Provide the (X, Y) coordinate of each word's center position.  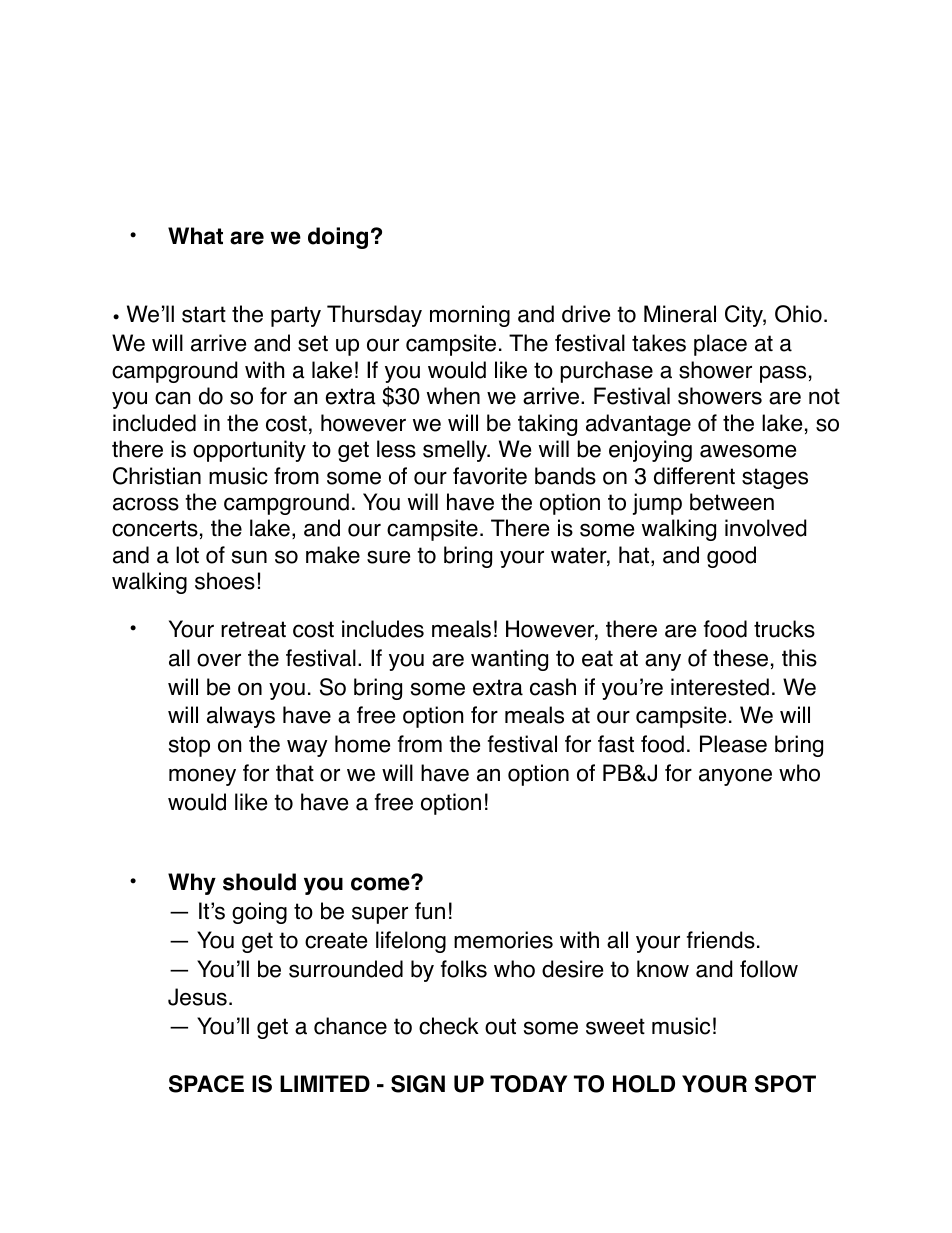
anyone (735, 777)
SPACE (206, 1084)
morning (470, 316)
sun (249, 557)
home (362, 744)
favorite (490, 476)
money (202, 777)
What (195, 236)
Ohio (798, 314)
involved (765, 528)
